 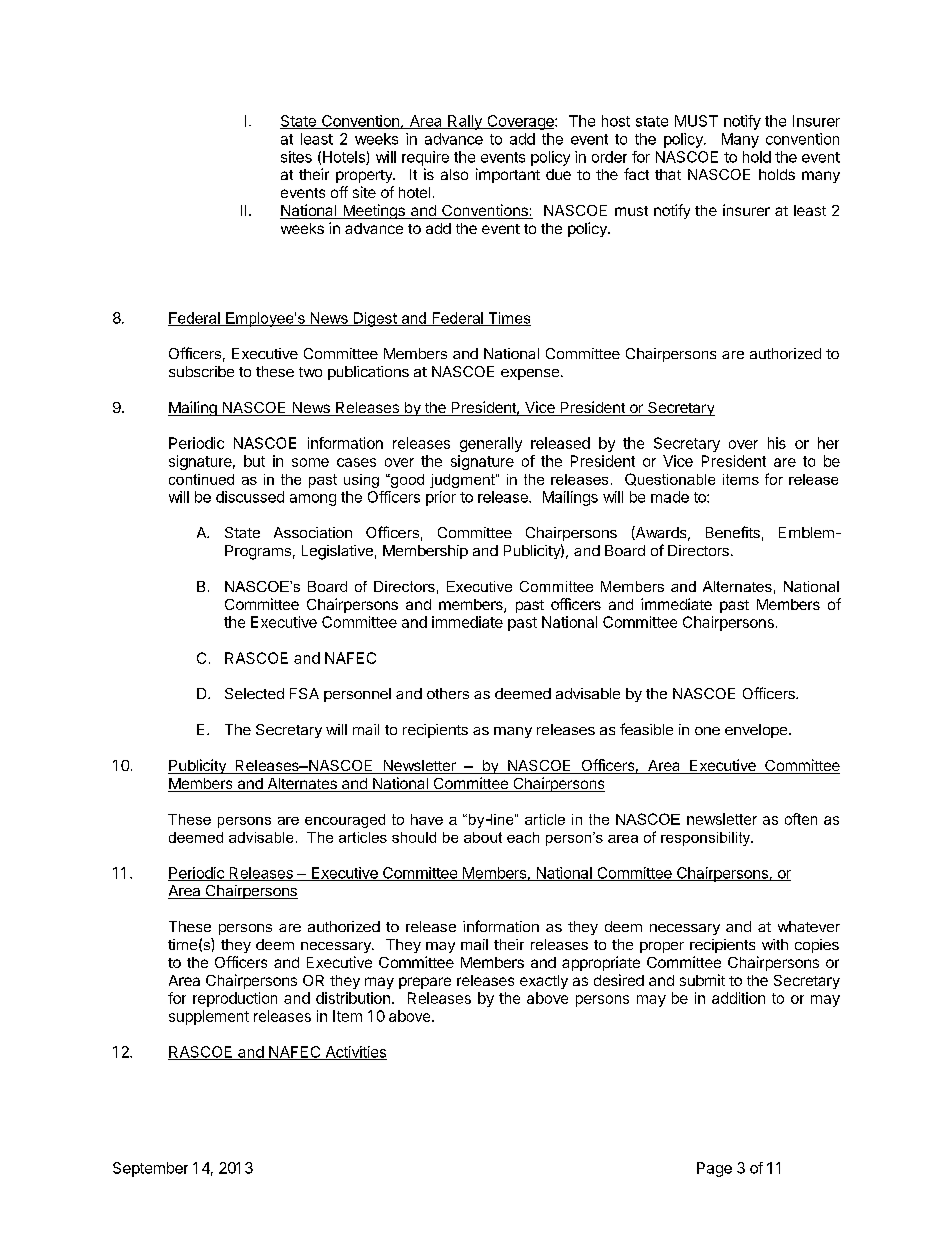 I want to click on September, so click(x=150, y=1169).
